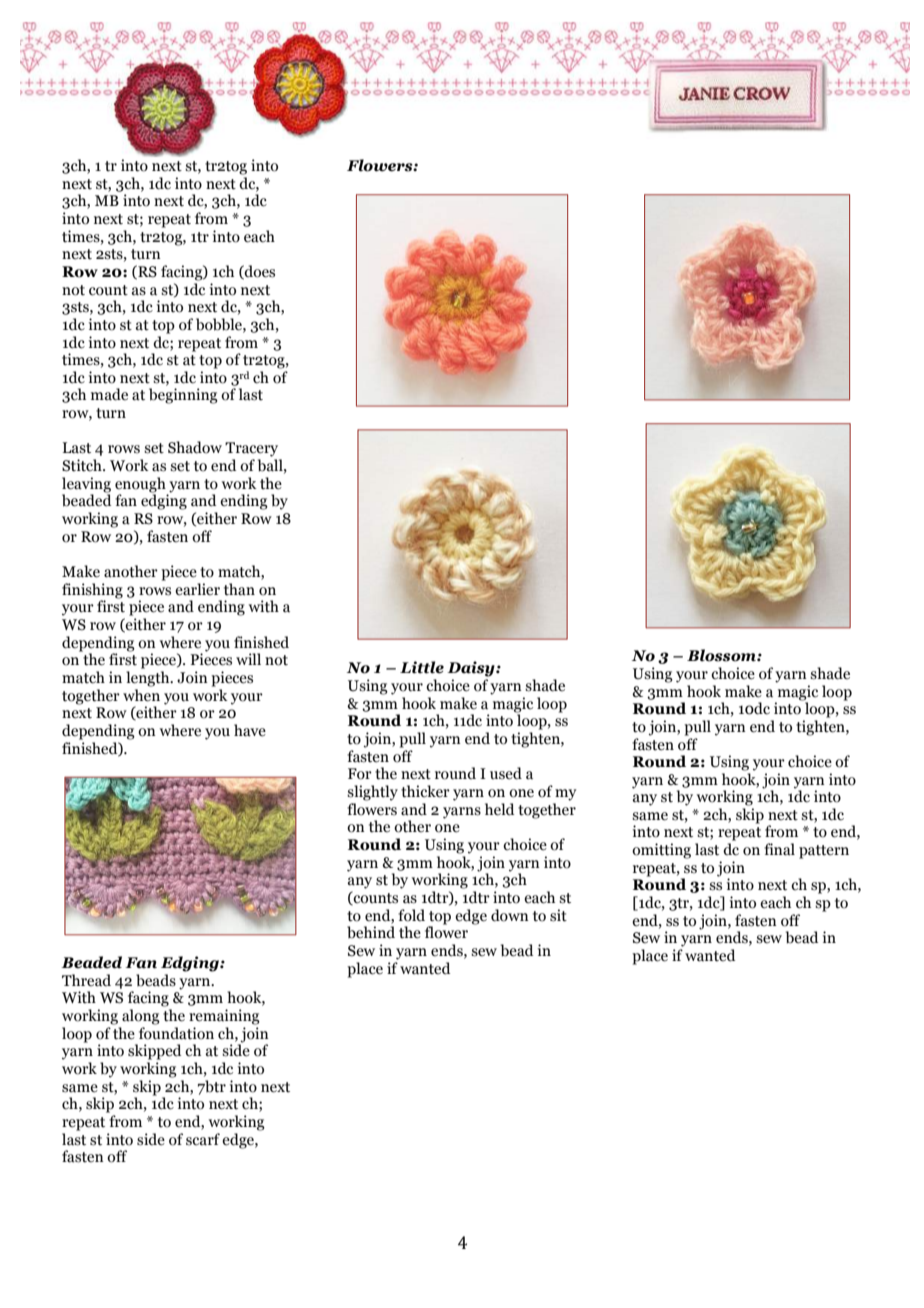 Image resolution: width=924 pixels, height=1308 pixels. What do you see at coordinates (506, 773) in the screenshot?
I see `used` at bounding box center [506, 773].
